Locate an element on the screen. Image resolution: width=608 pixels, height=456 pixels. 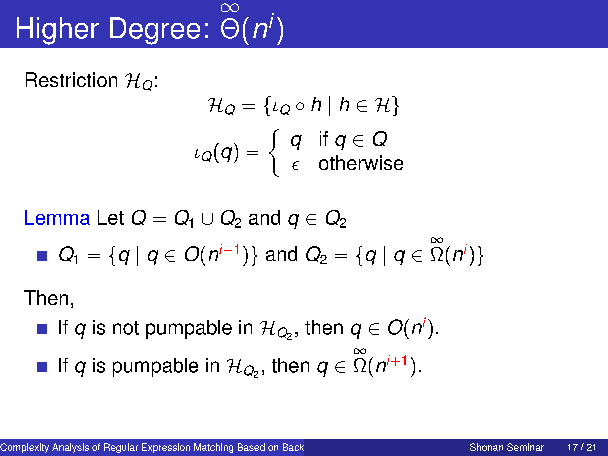
not is located at coordinates (126, 328).
